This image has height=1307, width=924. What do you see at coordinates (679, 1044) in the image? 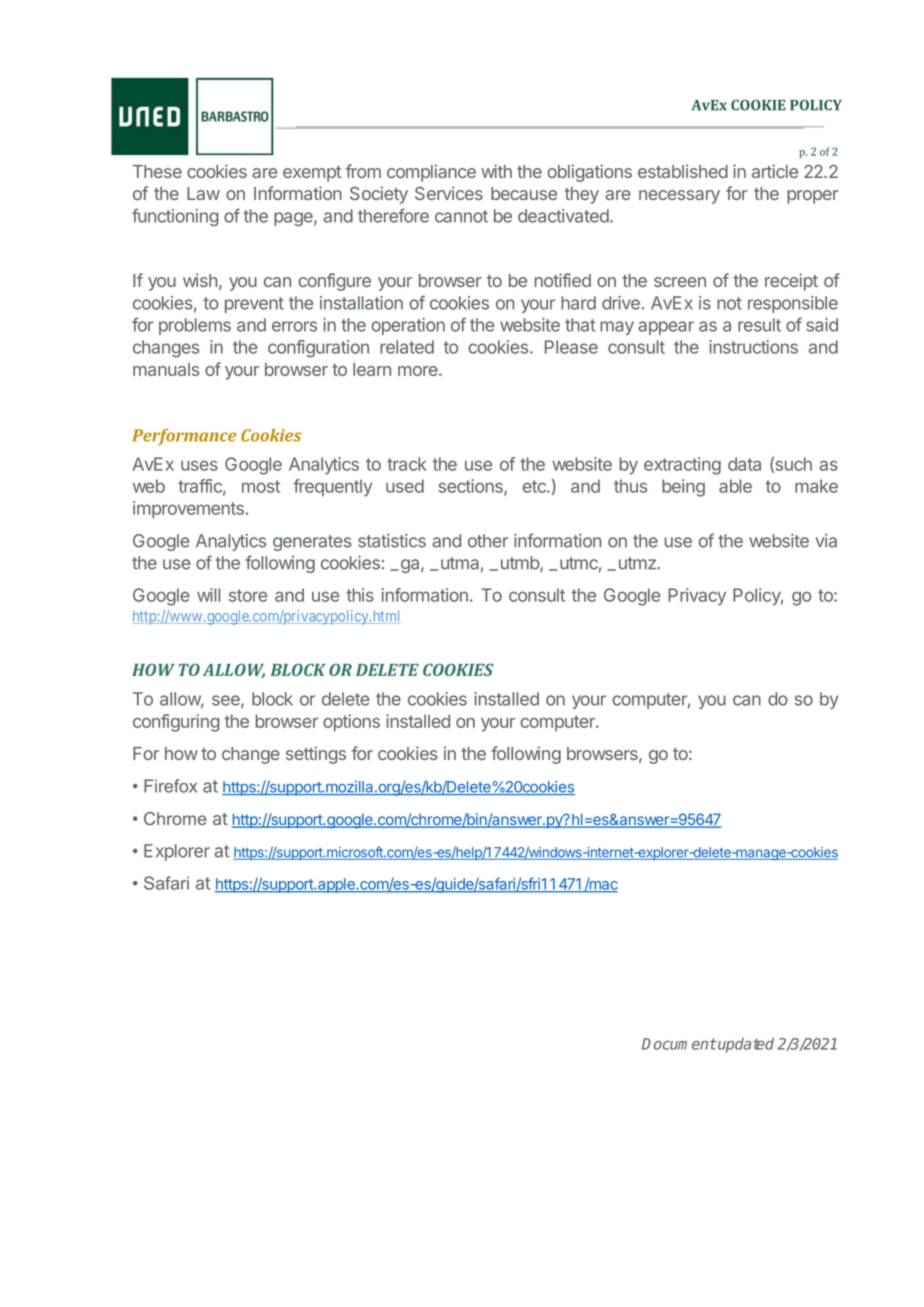
I see `Document` at bounding box center [679, 1044].
